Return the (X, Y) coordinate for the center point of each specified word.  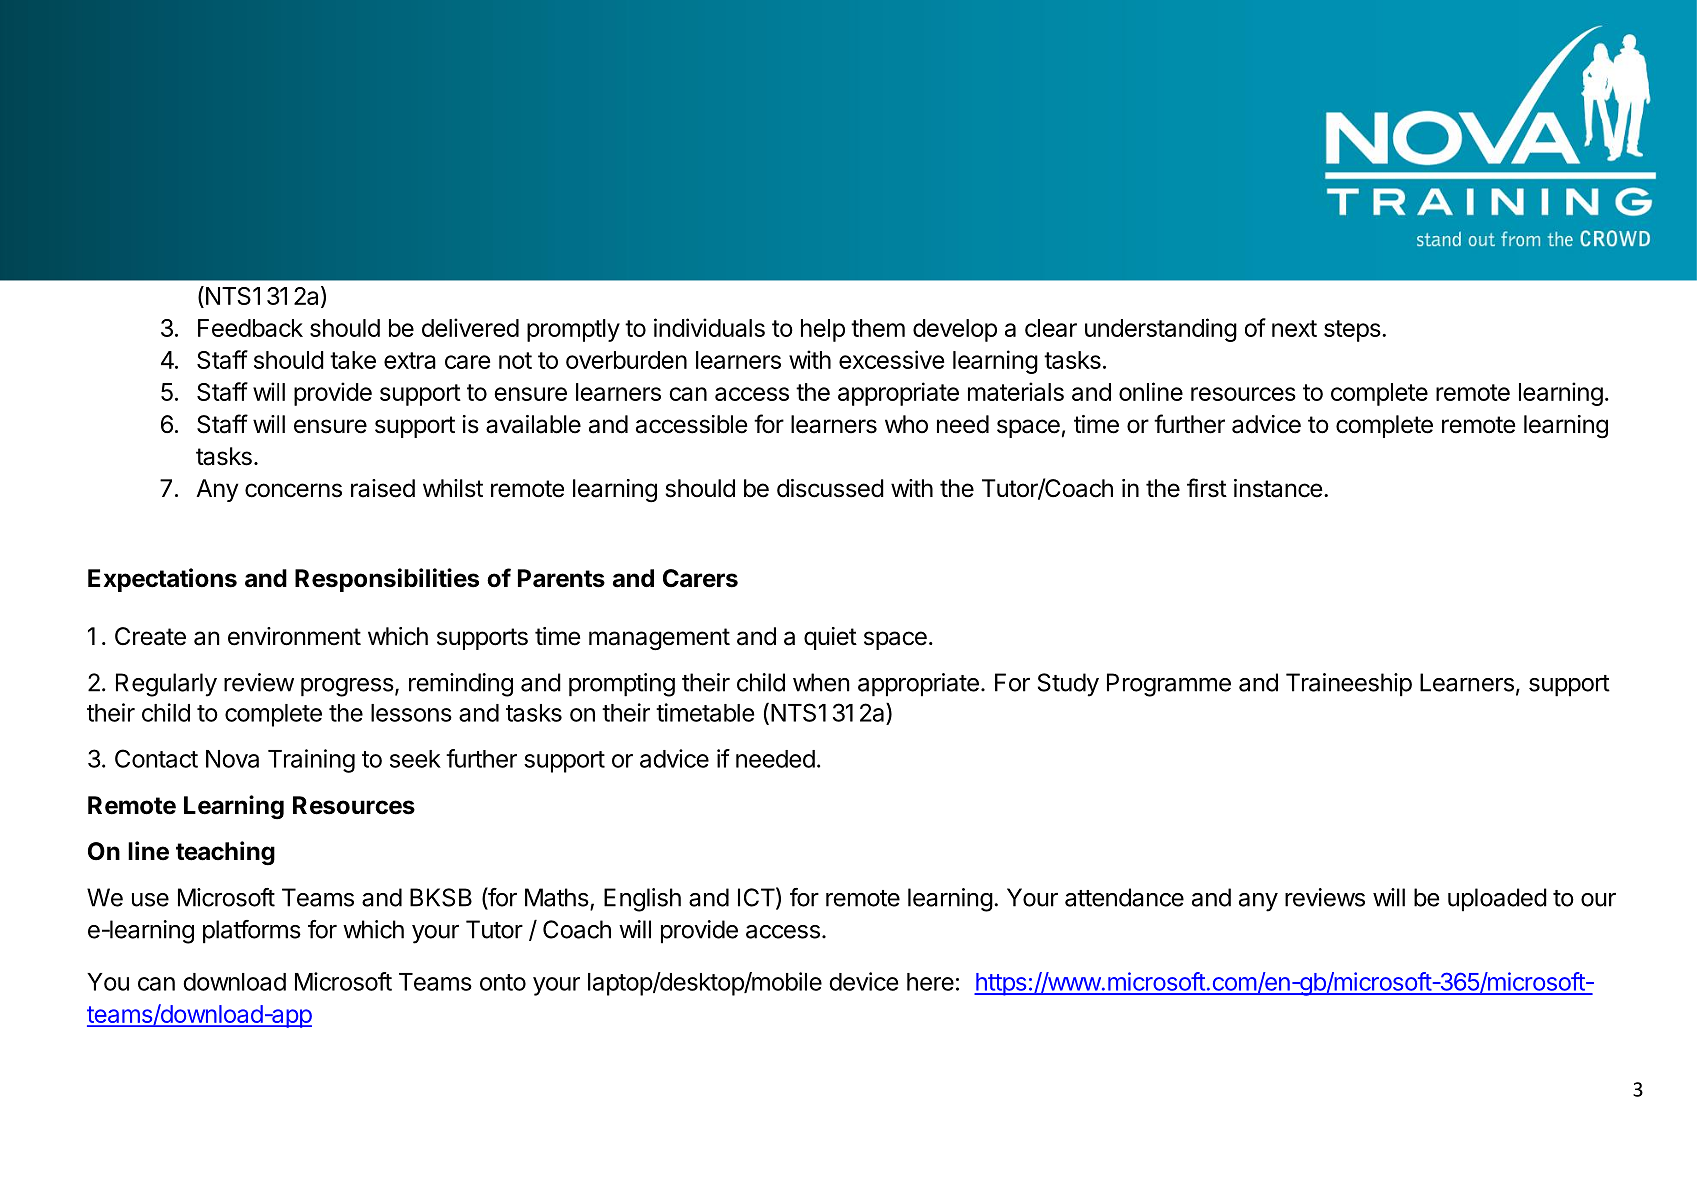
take (353, 360)
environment (294, 636)
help (823, 330)
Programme (1169, 685)
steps (1352, 331)
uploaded (1497, 900)
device (863, 981)
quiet (830, 638)
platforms (252, 932)
